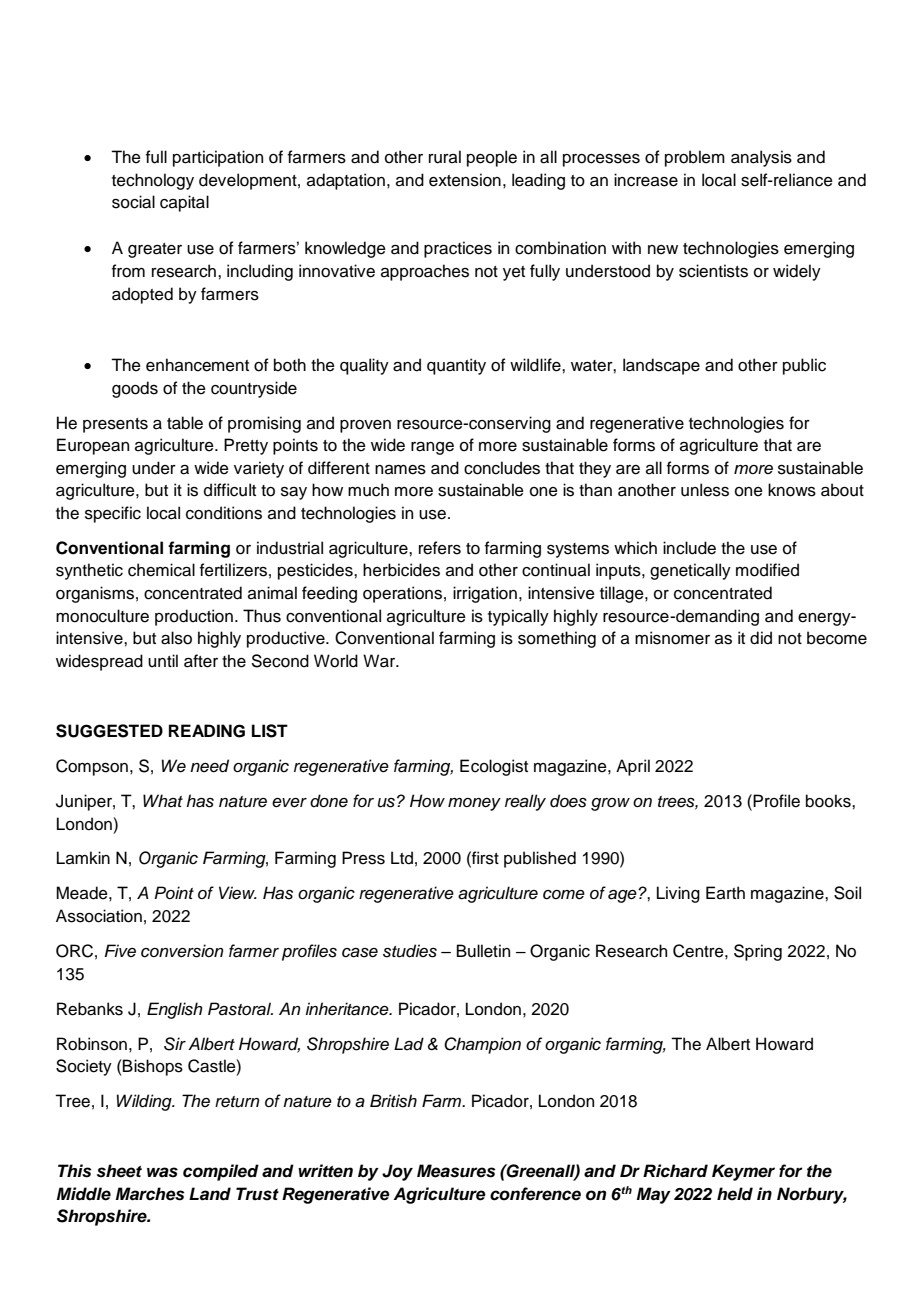 The height and width of the screenshot is (1307, 924). What do you see at coordinates (238, 892) in the screenshot?
I see `View` at bounding box center [238, 892].
